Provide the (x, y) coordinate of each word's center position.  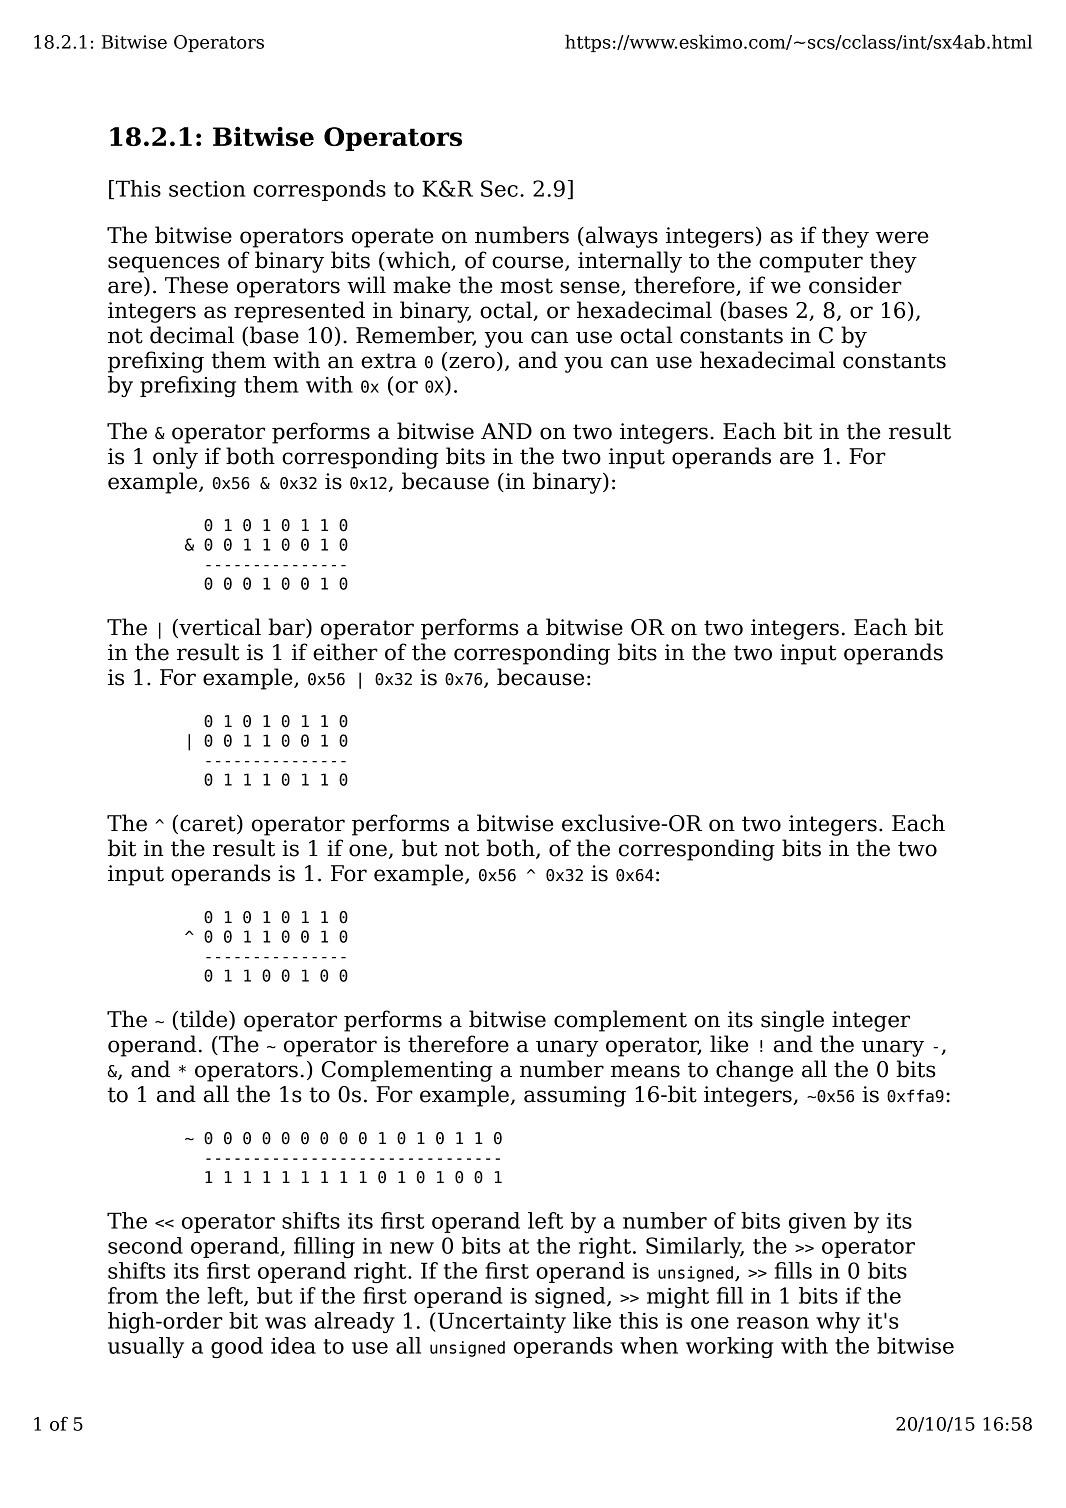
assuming (575, 1096)
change (754, 1071)
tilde (205, 1020)
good (237, 1347)
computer (811, 263)
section (207, 189)
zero (472, 362)
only (175, 458)
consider (855, 285)
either (345, 652)
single (792, 1021)
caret (209, 824)
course (529, 263)
